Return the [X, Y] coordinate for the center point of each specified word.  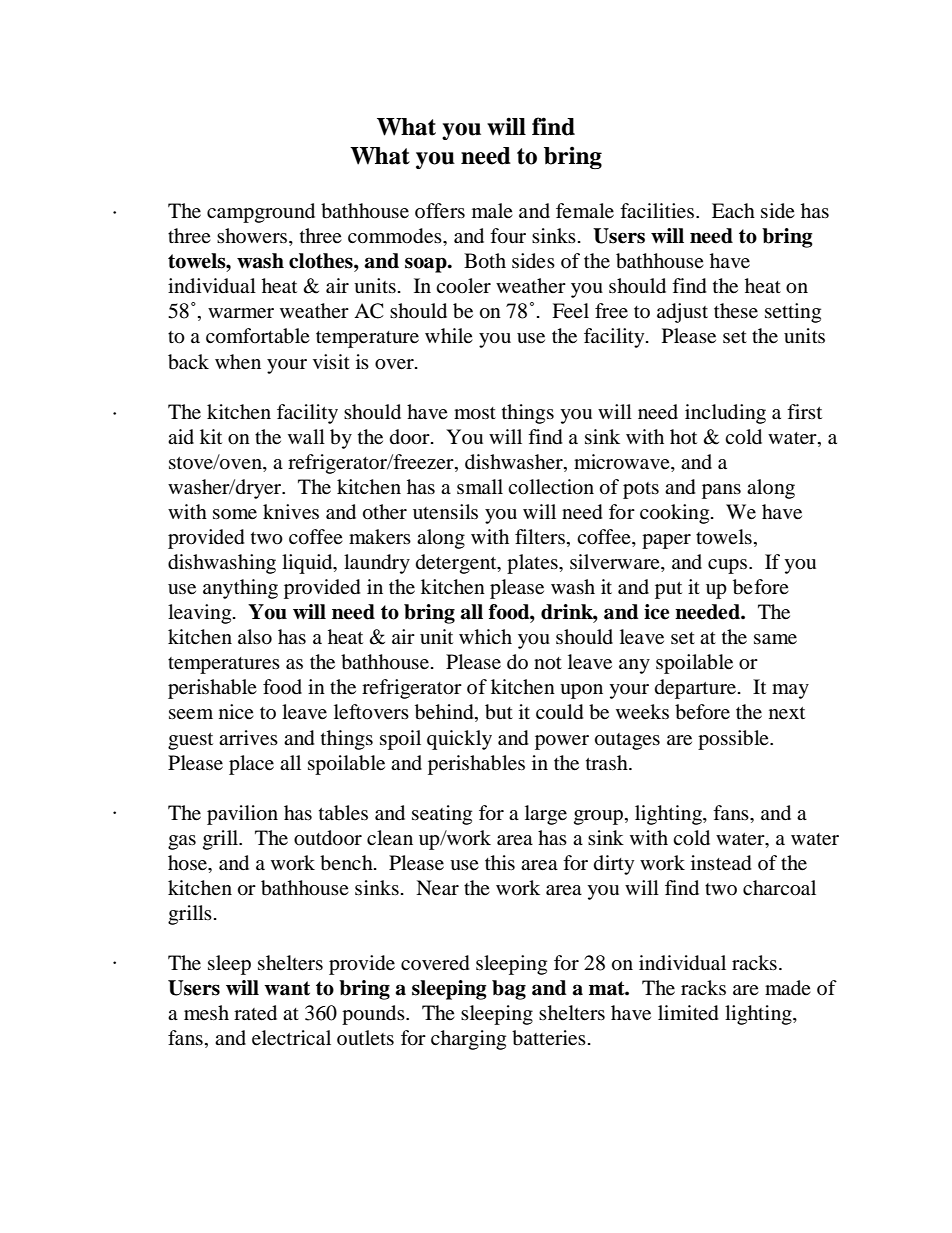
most [475, 413]
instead [721, 863]
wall [306, 436]
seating [442, 815]
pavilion [242, 815]
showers [253, 237]
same [775, 639]
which [485, 636]
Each [733, 210]
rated [255, 1013]
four [508, 236]
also [255, 637]
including [725, 414]
